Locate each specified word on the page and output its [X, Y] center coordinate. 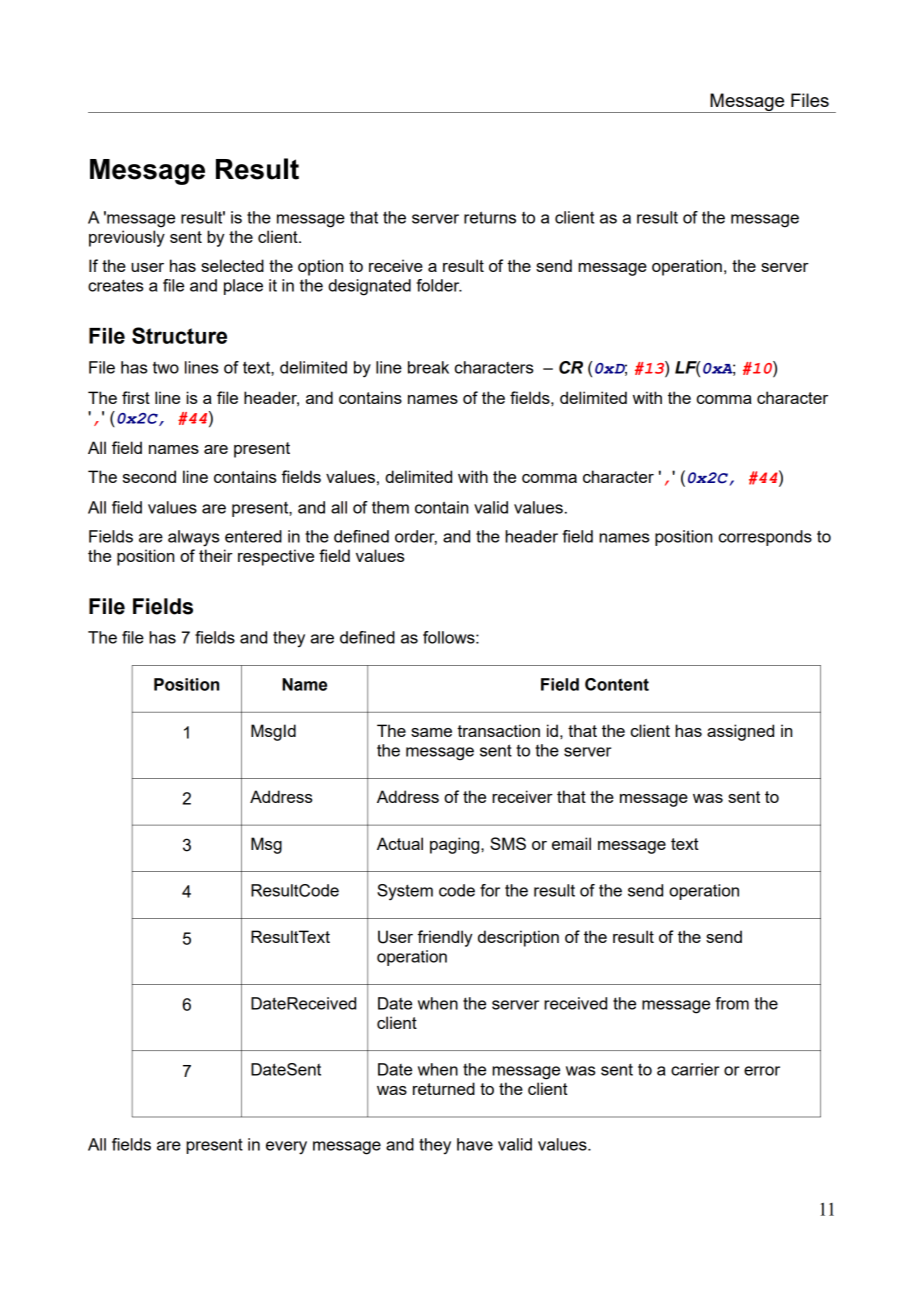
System [405, 892]
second [149, 476]
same [431, 732]
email [571, 843]
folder [439, 285]
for [490, 890]
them [390, 507]
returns [490, 217]
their [216, 555]
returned [444, 1088]
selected [232, 265]
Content [617, 684]
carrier [695, 1069]
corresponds [765, 538]
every [286, 1148]
